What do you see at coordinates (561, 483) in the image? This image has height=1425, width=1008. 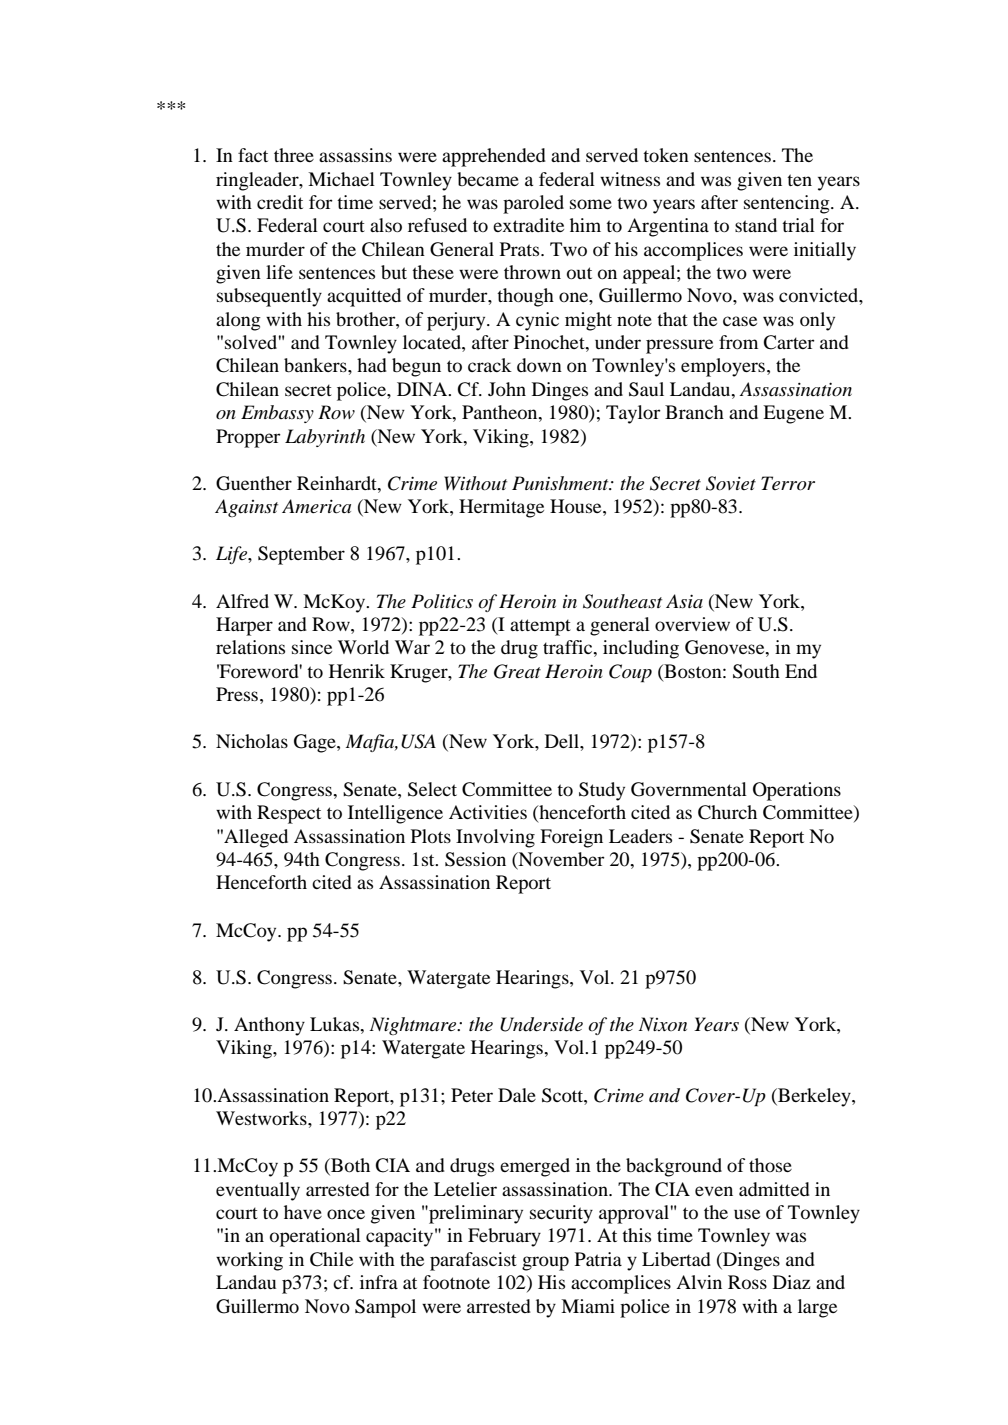 I see `Punishment` at bounding box center [561, 483].
